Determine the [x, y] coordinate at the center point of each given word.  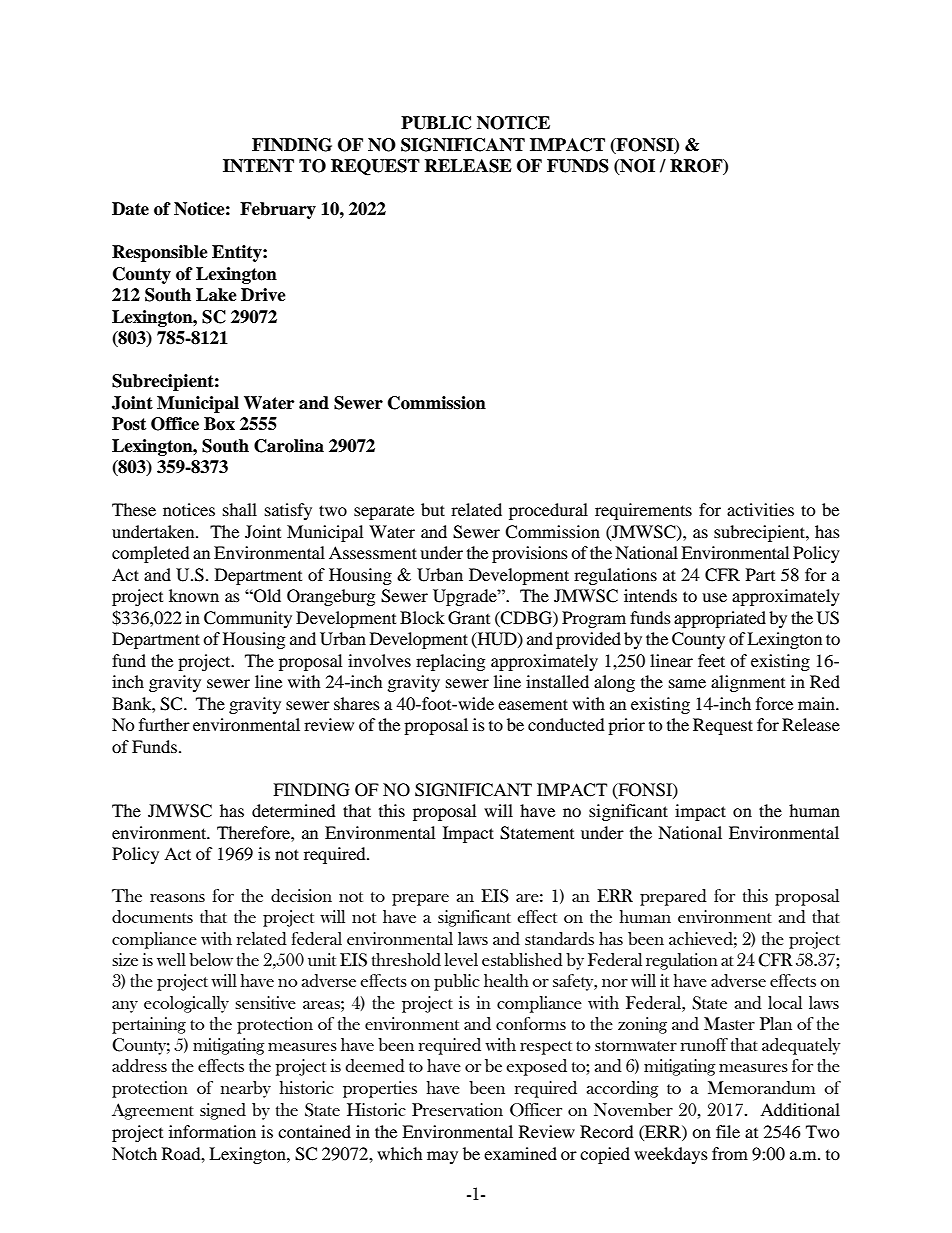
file [728, 1131]
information [212, 1131]
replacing [450, 662]
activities [760, 509]
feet [711, 660]
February [278, 210]
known [194, 595]
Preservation [457, 1109]
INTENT [258, 166]
